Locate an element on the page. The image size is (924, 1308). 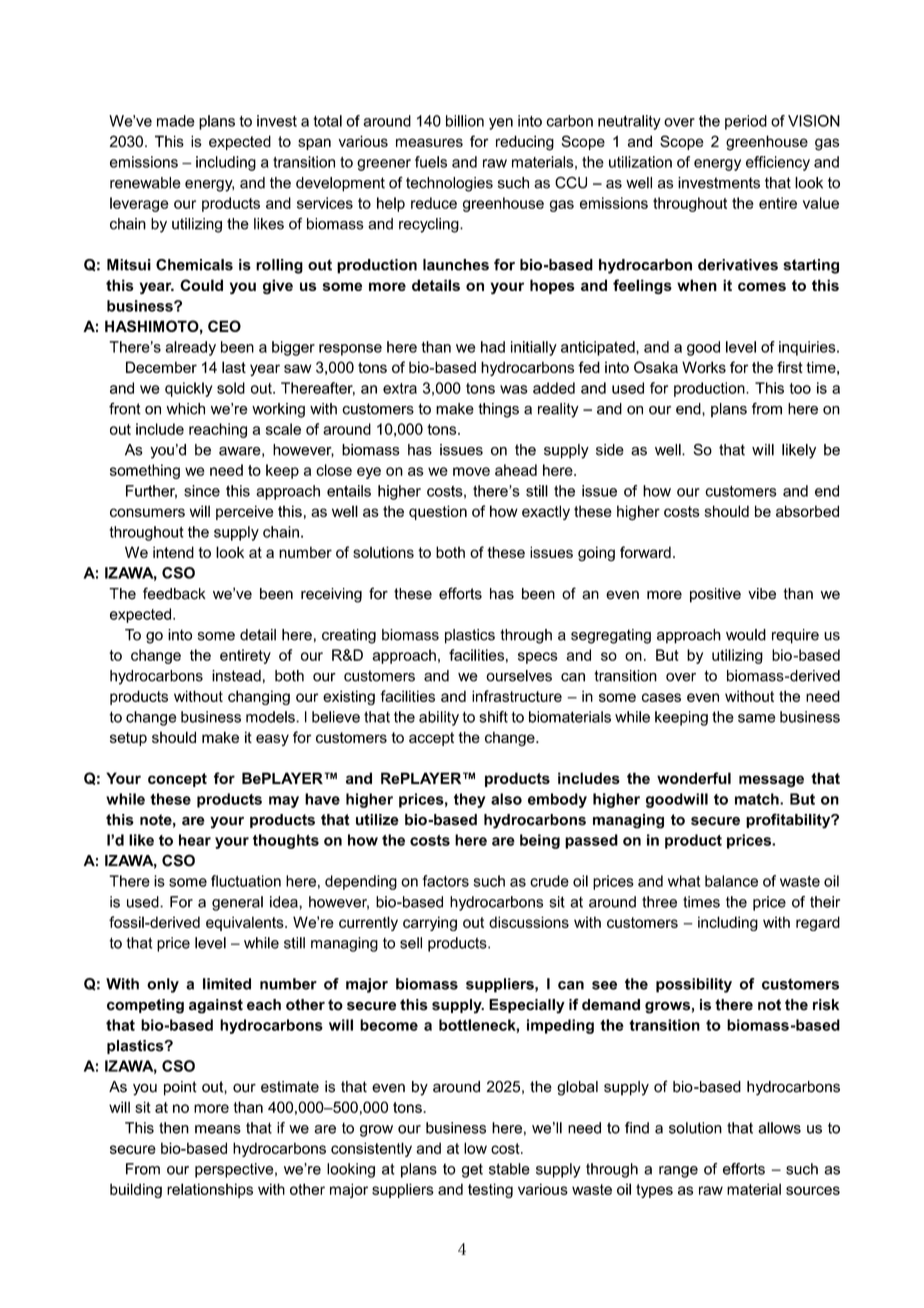
things is located at coordinates (498, 410).
